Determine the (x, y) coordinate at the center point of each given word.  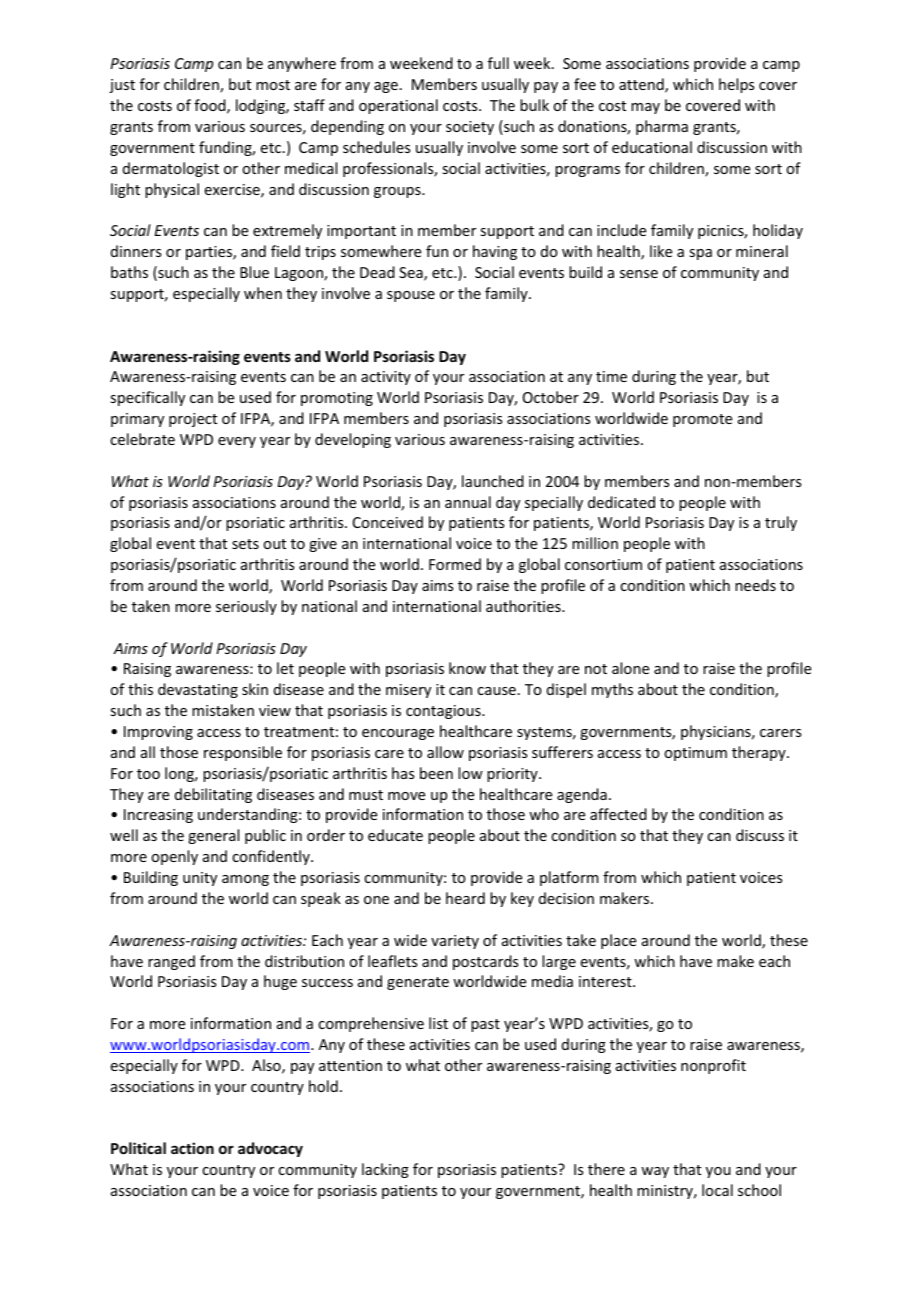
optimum (695, 754)
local (717, 1190)
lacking (385, 1170)
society (470, 128)
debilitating (213, 795)
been (436, 773)
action (192, 1148)
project (193, 420)
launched (493, 481)
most (273, 85)
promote (702, 420)
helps (736, 85)
